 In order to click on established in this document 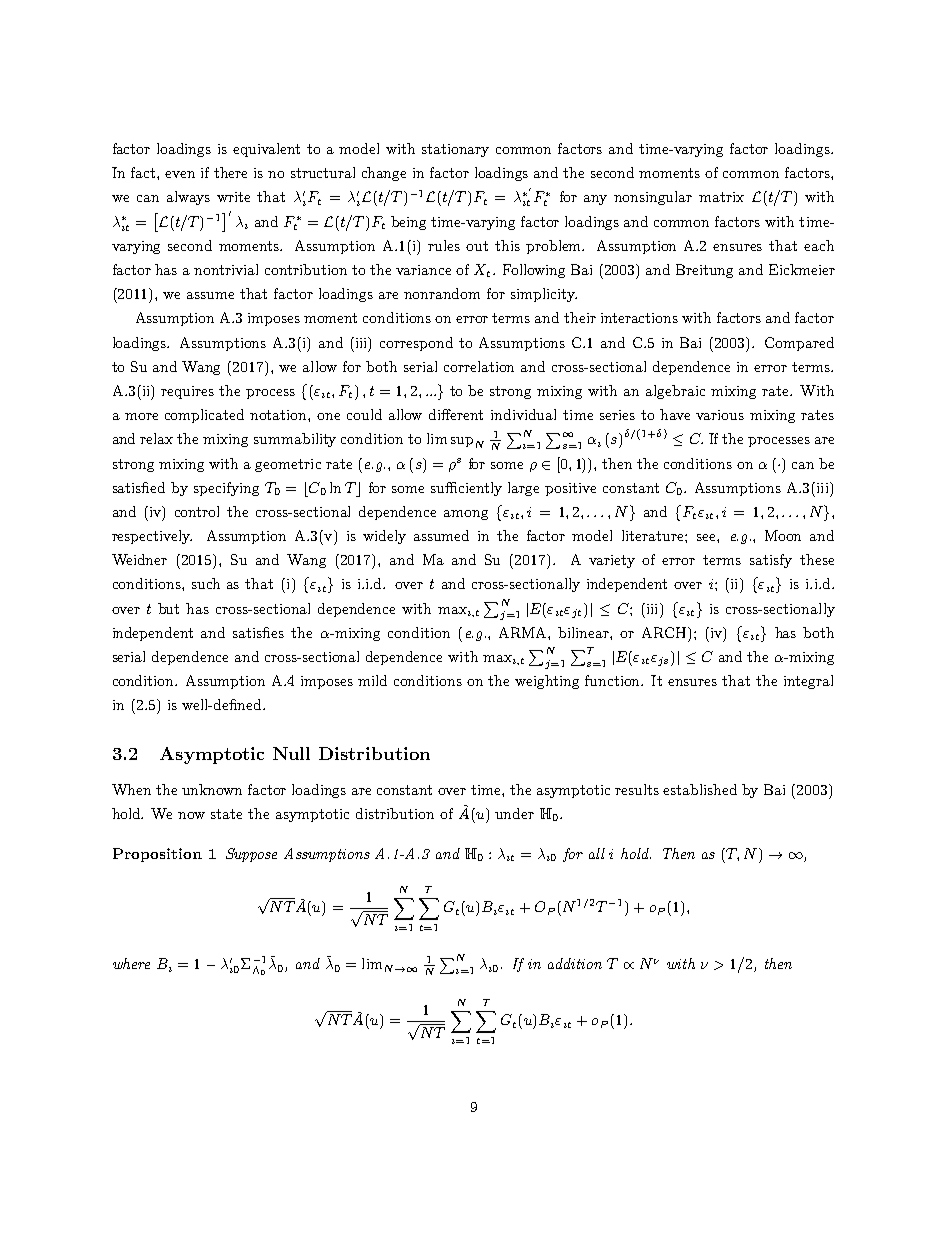, I will do `click(700, 789)`.
